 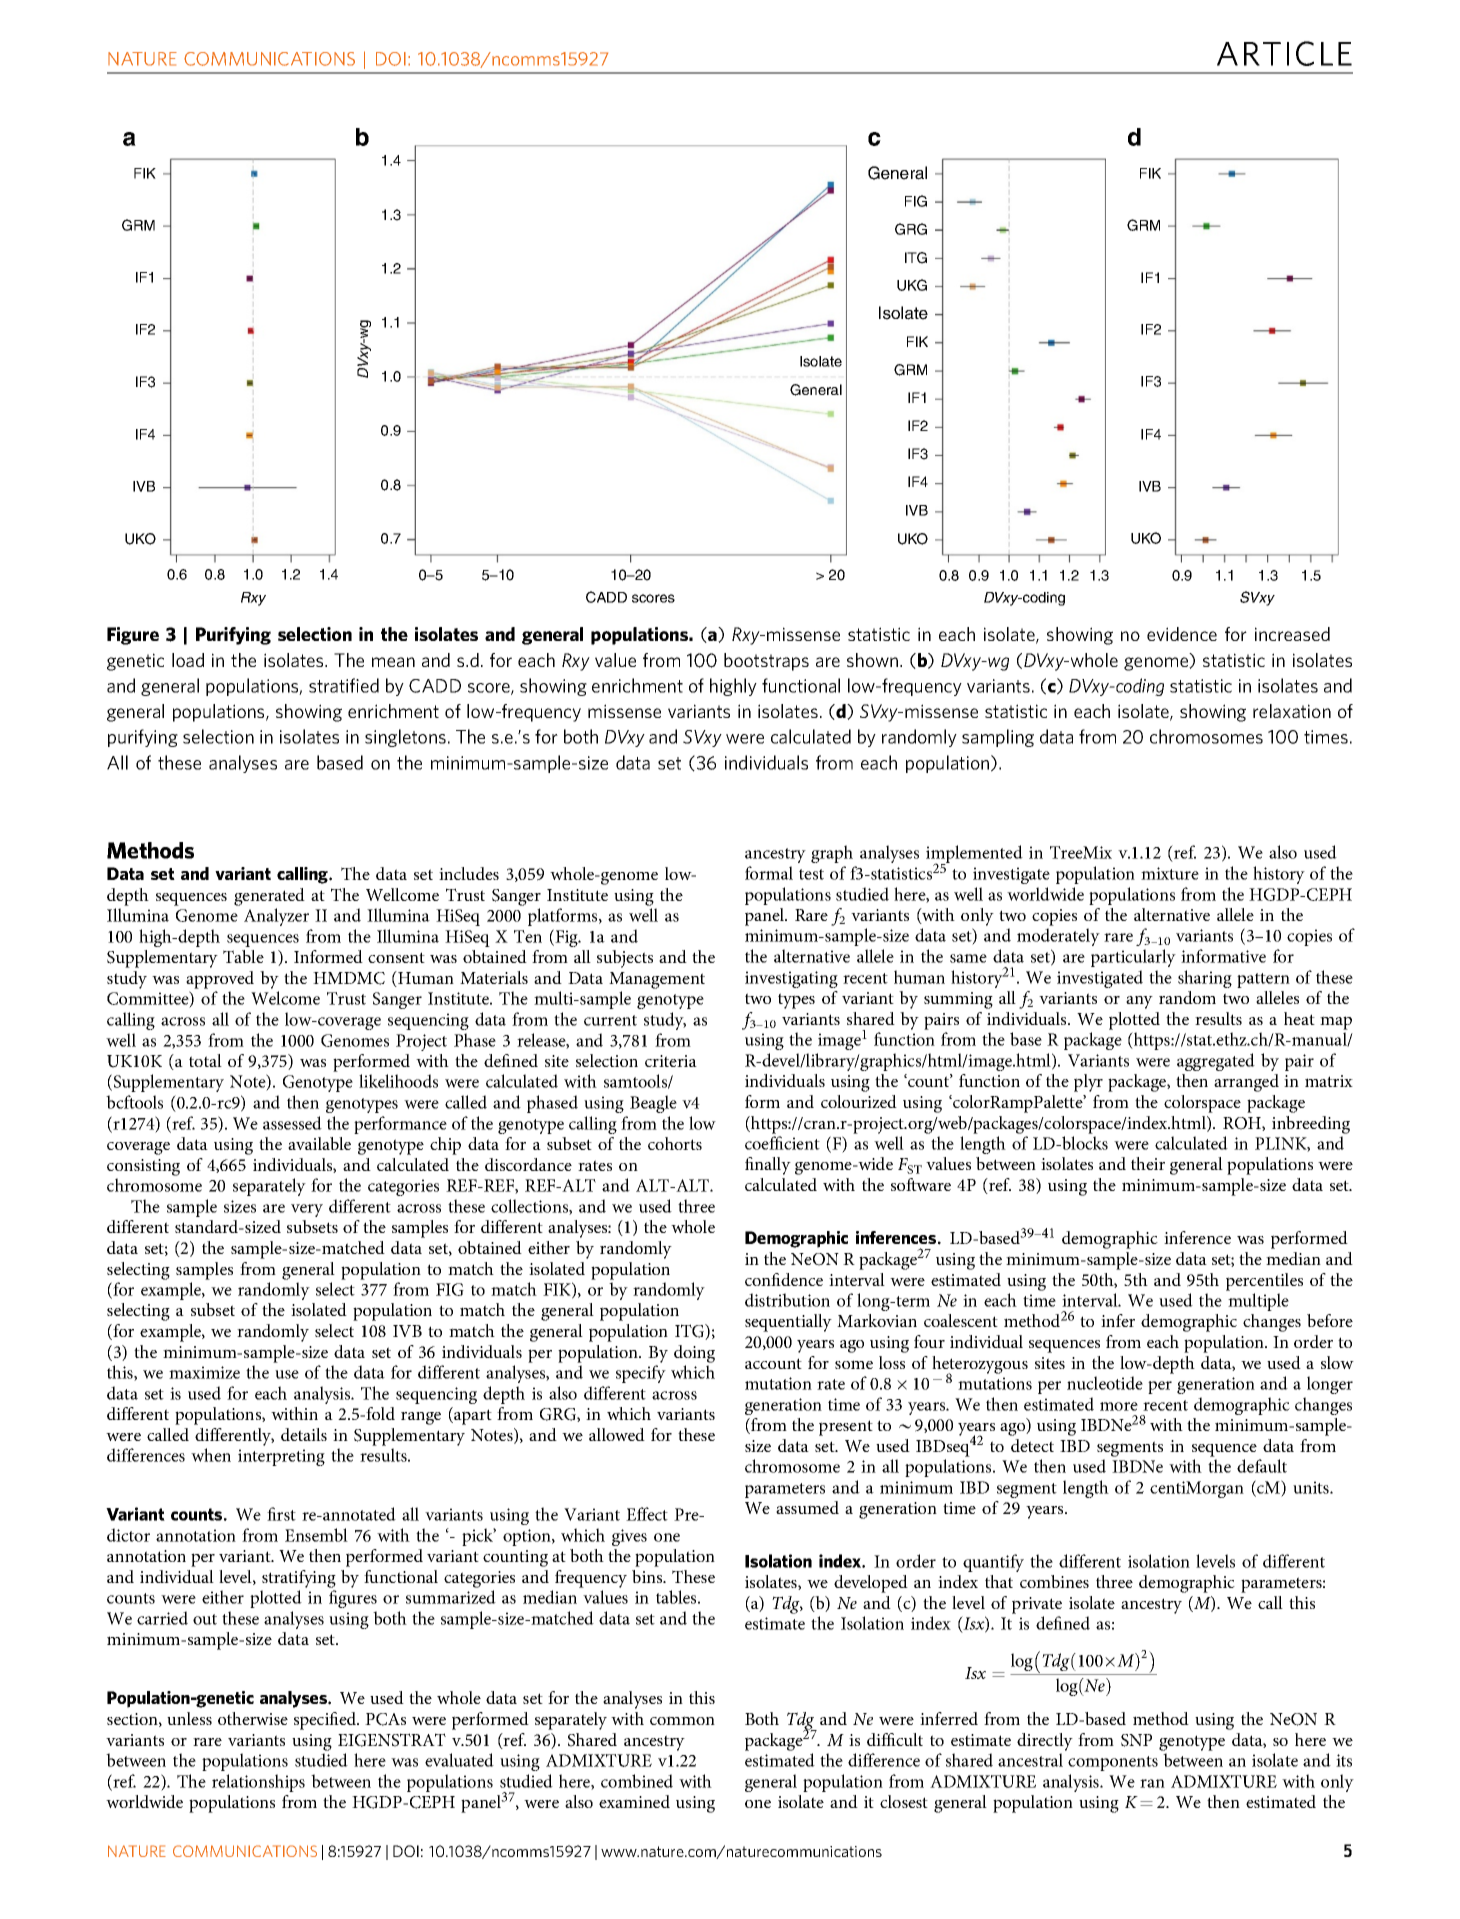 What do you see at coordinates (1182, 634) in the document?
I see `evidence` at bounding box center [1182, 634].
